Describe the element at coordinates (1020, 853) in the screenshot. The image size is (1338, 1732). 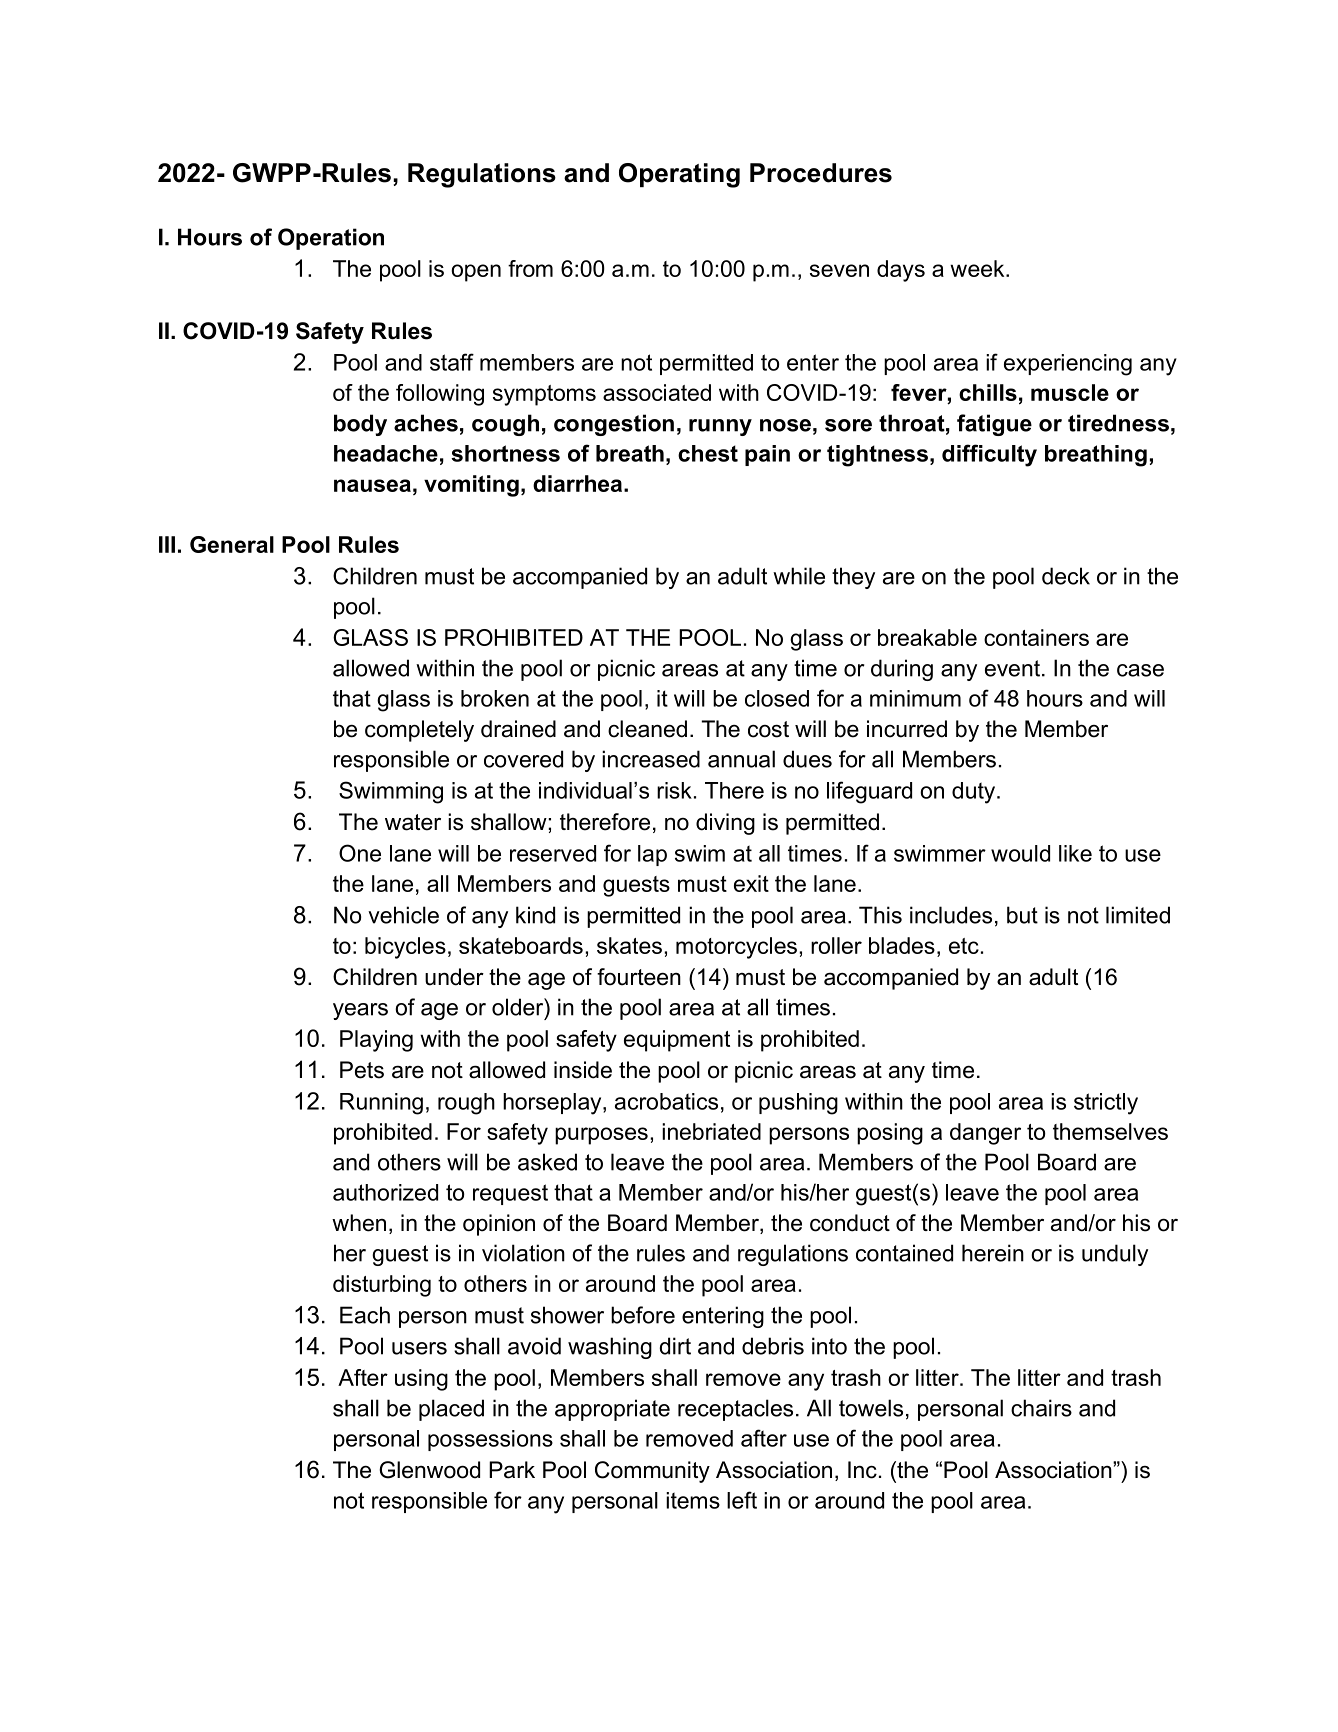
I see `would` at that location.
